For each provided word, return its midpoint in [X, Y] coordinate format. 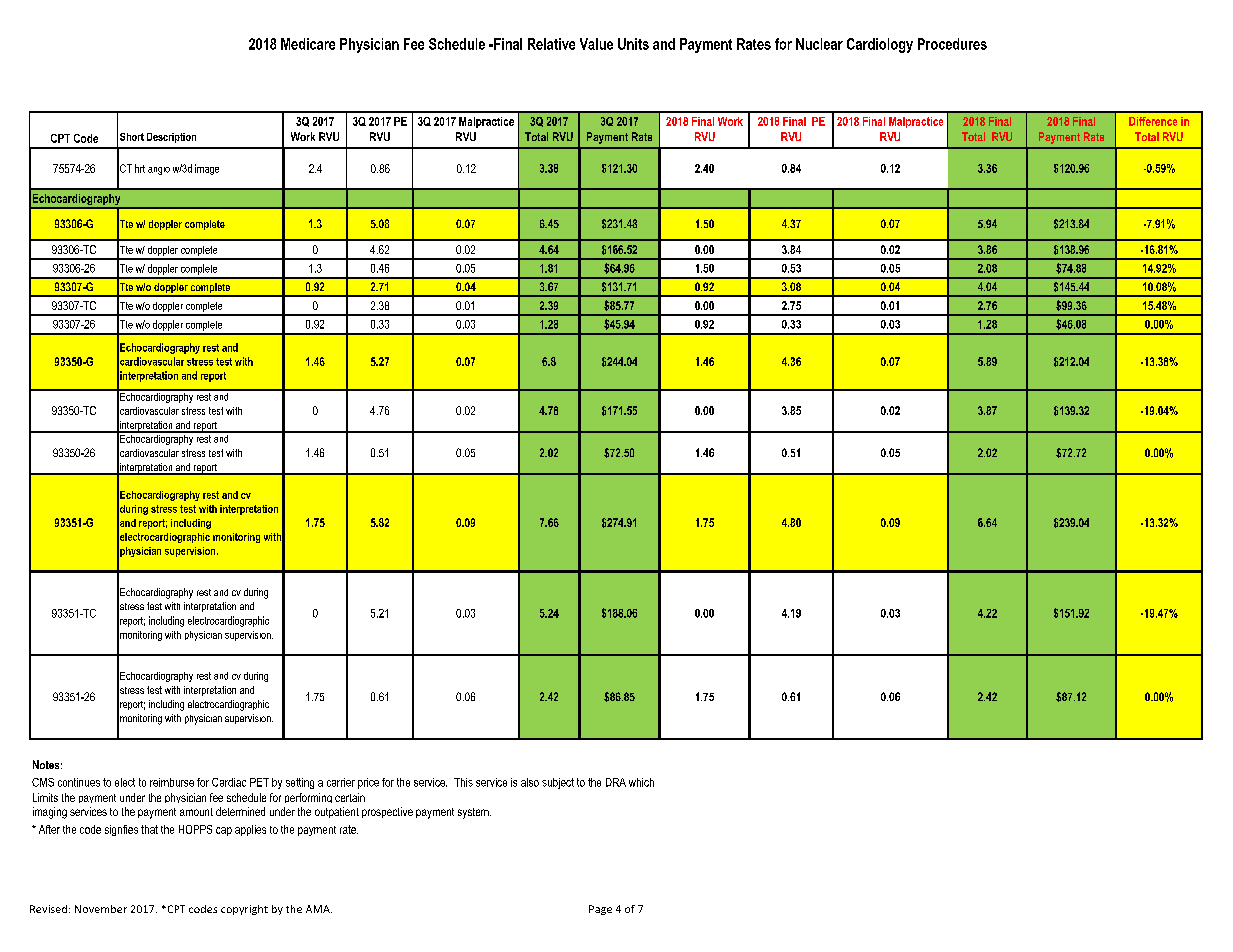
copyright [244, 910]
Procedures [952, 44]
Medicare [308, 44]
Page [600, 910]
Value [596, 44]
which [641, 782]
